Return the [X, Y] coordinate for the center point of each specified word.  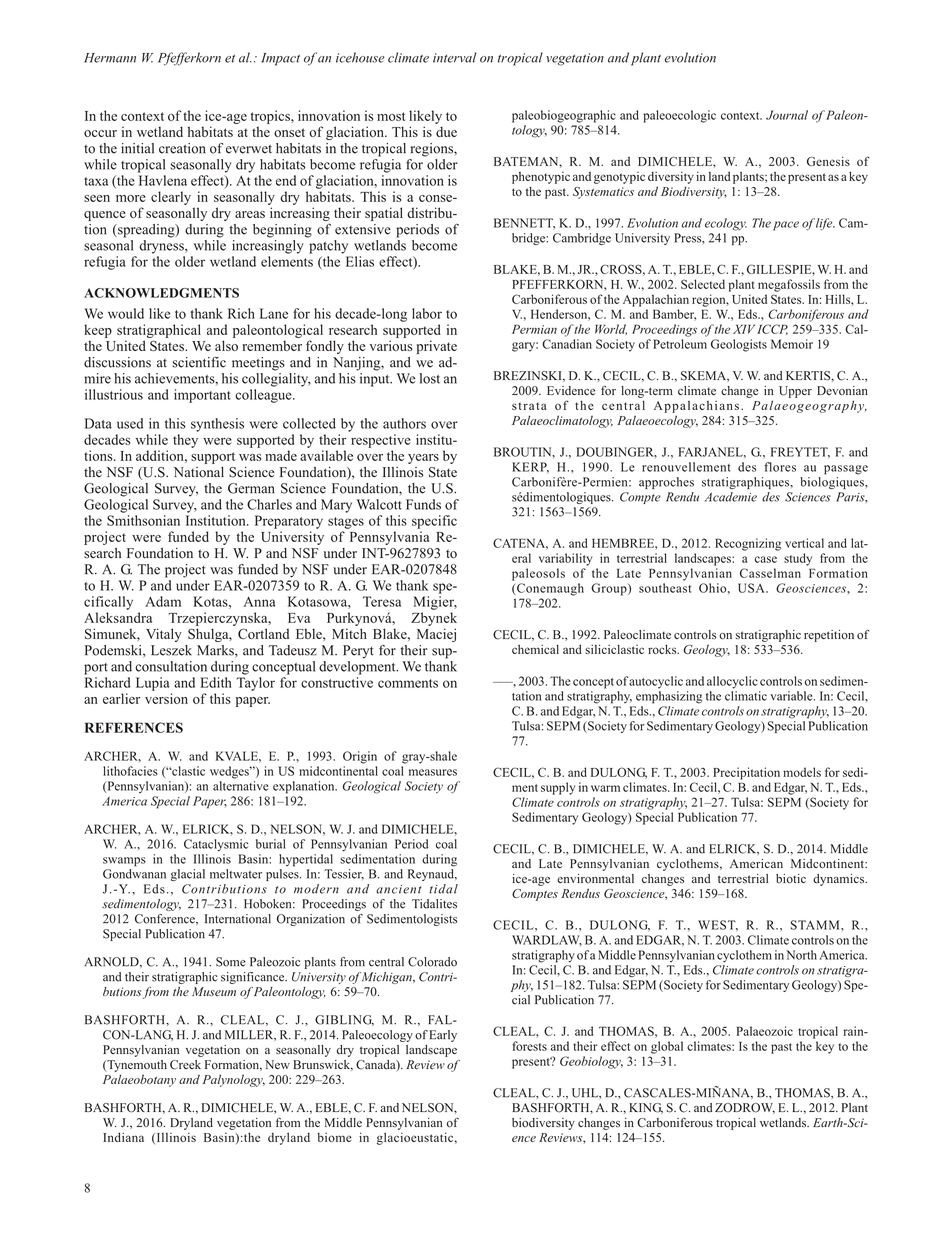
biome [334, 1137]
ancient [399, 889]
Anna [259, 602]
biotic [791, 879]
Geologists [739, 345]
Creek [185, 1065]
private [437, 347]
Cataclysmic [216, 845]
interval [454, 57]
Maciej [436, 635]
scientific [199, 362]
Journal [787, 115]
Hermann [110, 58]
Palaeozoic [764, 1031]
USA [752, 588]
